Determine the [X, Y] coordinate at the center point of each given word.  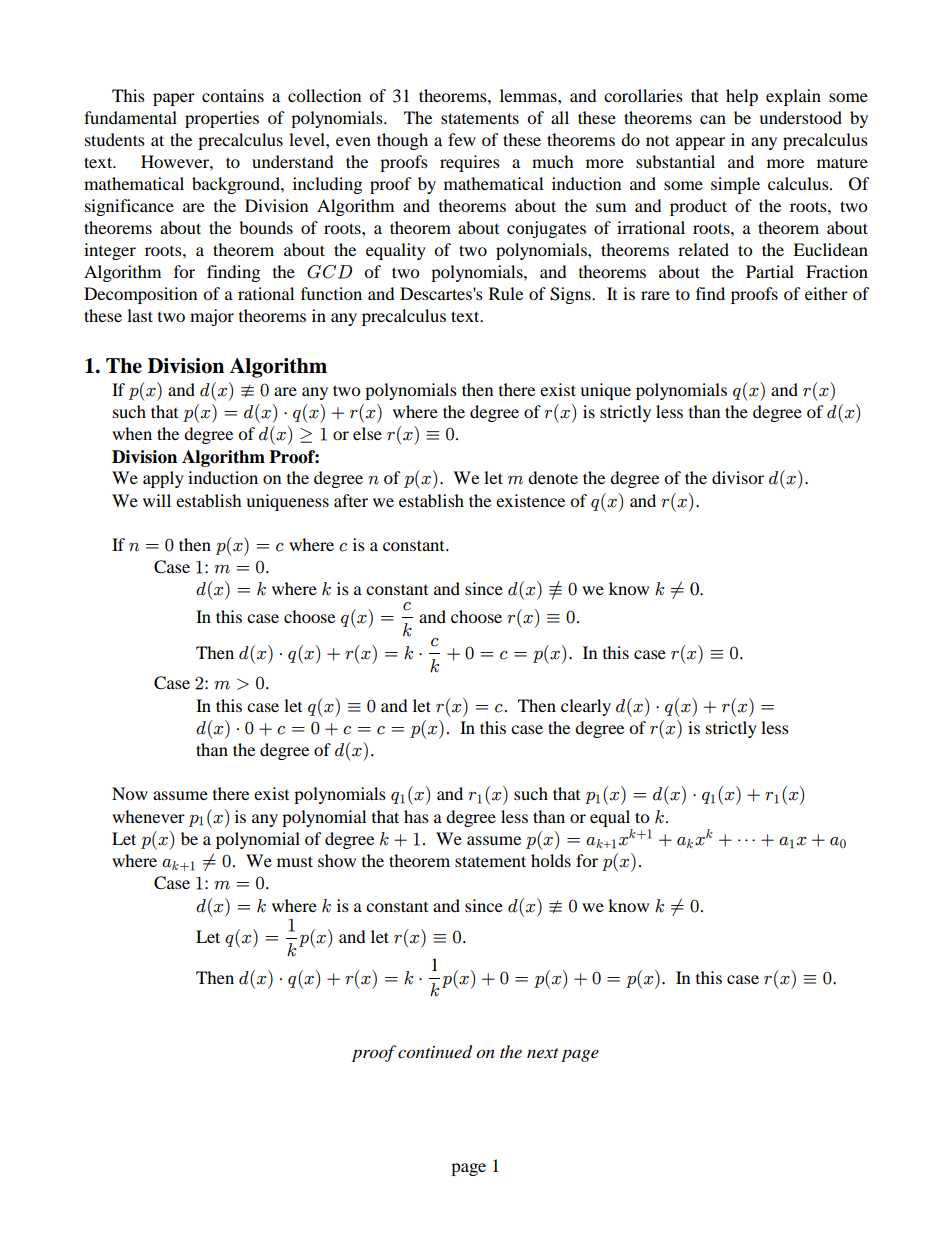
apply [163, 479]
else [367, 433]
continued [435, 1052]
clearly [586, 707]
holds [551, 860]
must [295, 861]
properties [222, 119]
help [742, 97]
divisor [738, 477]
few [462, 139]
